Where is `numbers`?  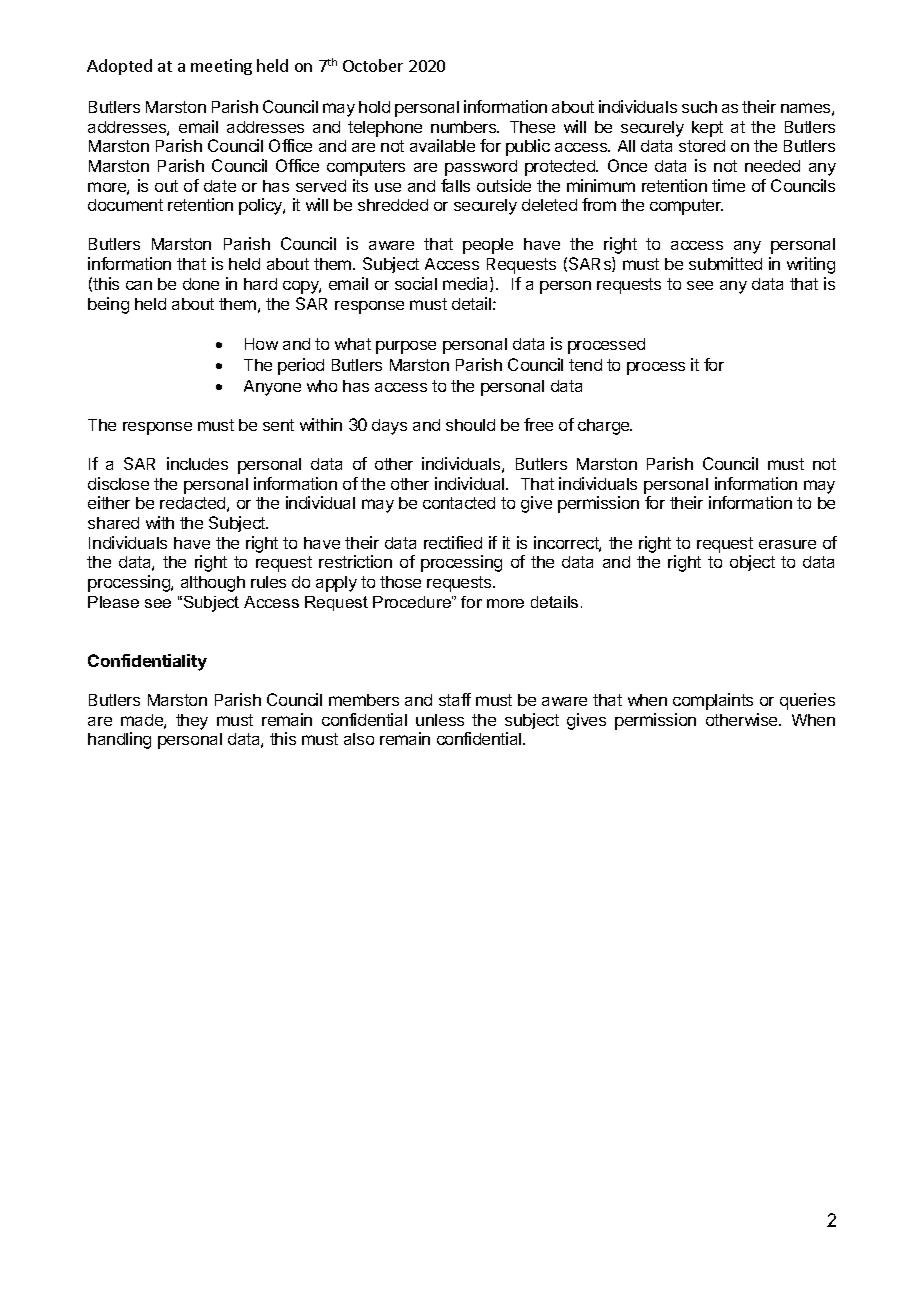
numbers is located at coordinates (465, 127).
